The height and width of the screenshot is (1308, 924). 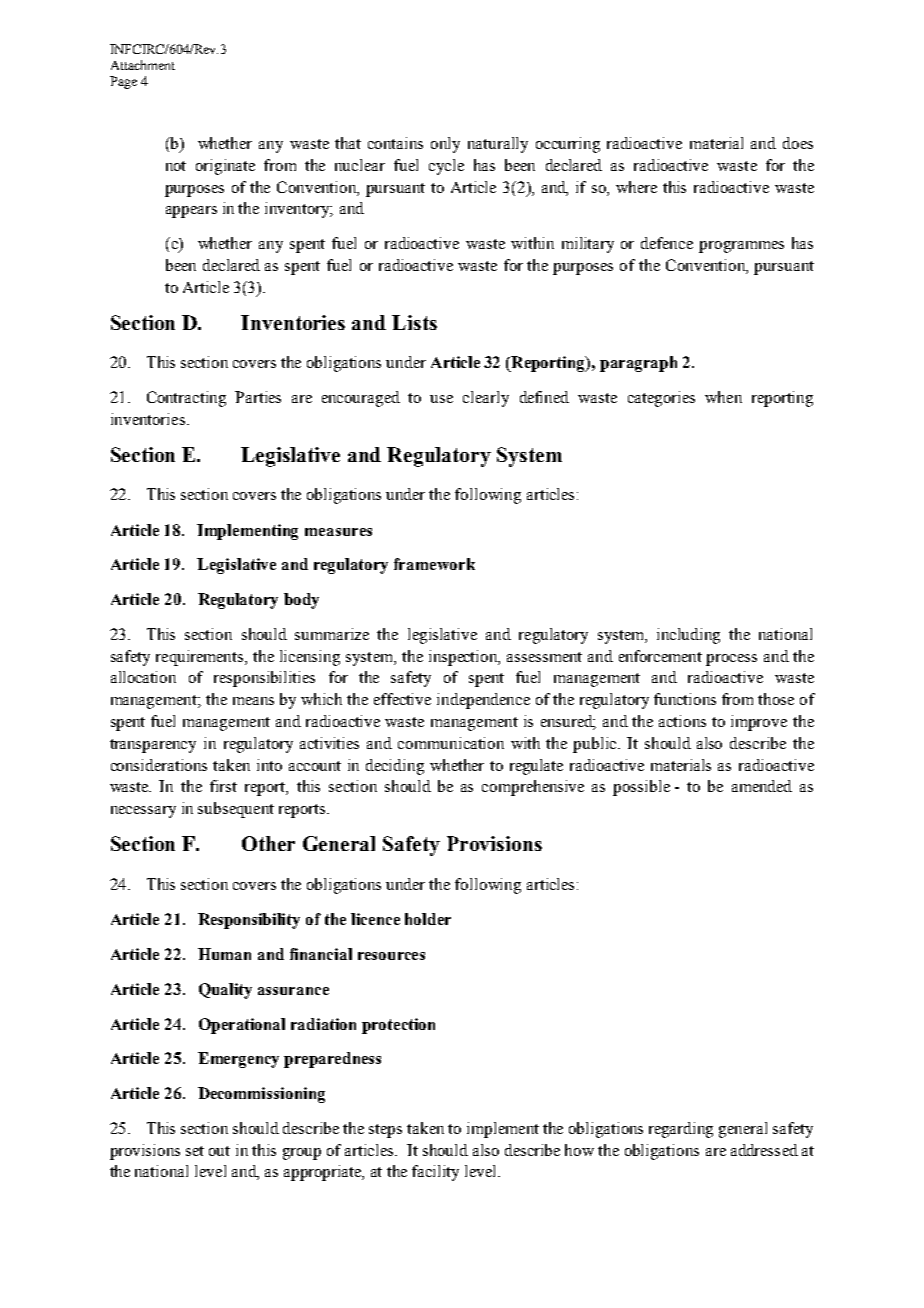 What do you see at coordinates (435, 1173) in the screenshot?
I see `facility` at bounding box center [435, 1173].
